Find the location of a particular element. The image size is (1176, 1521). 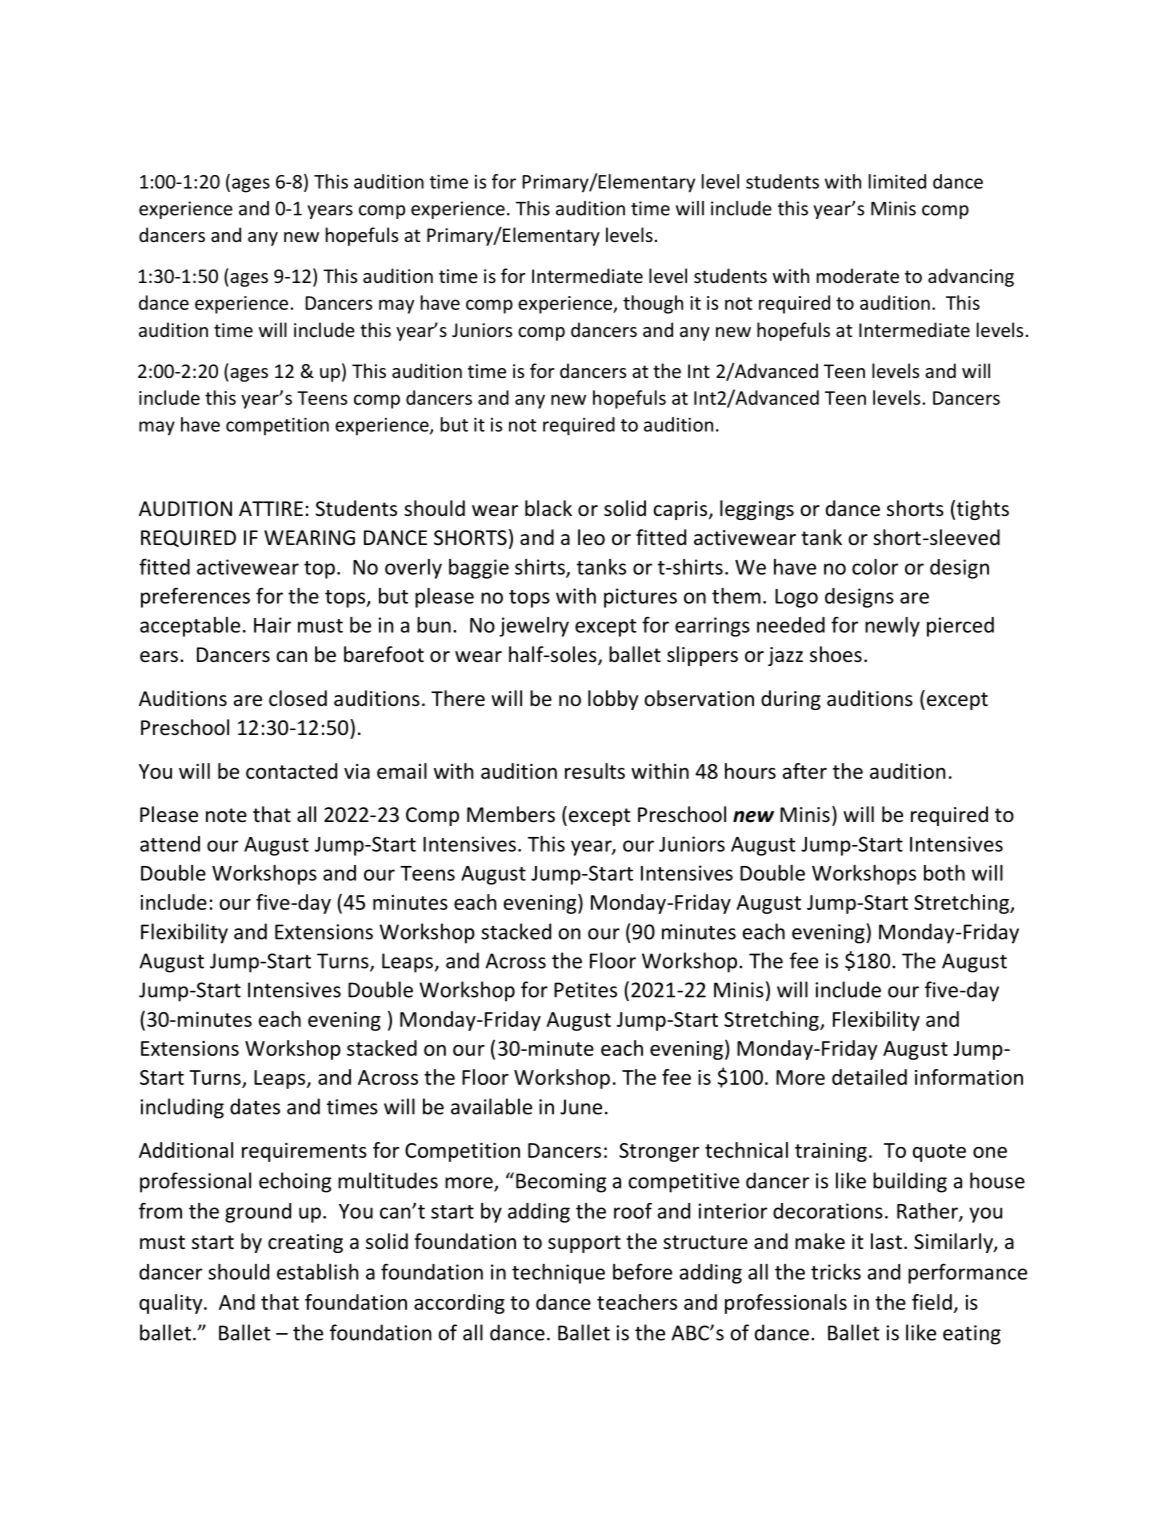

limited is located at coordinates (897, 181).
